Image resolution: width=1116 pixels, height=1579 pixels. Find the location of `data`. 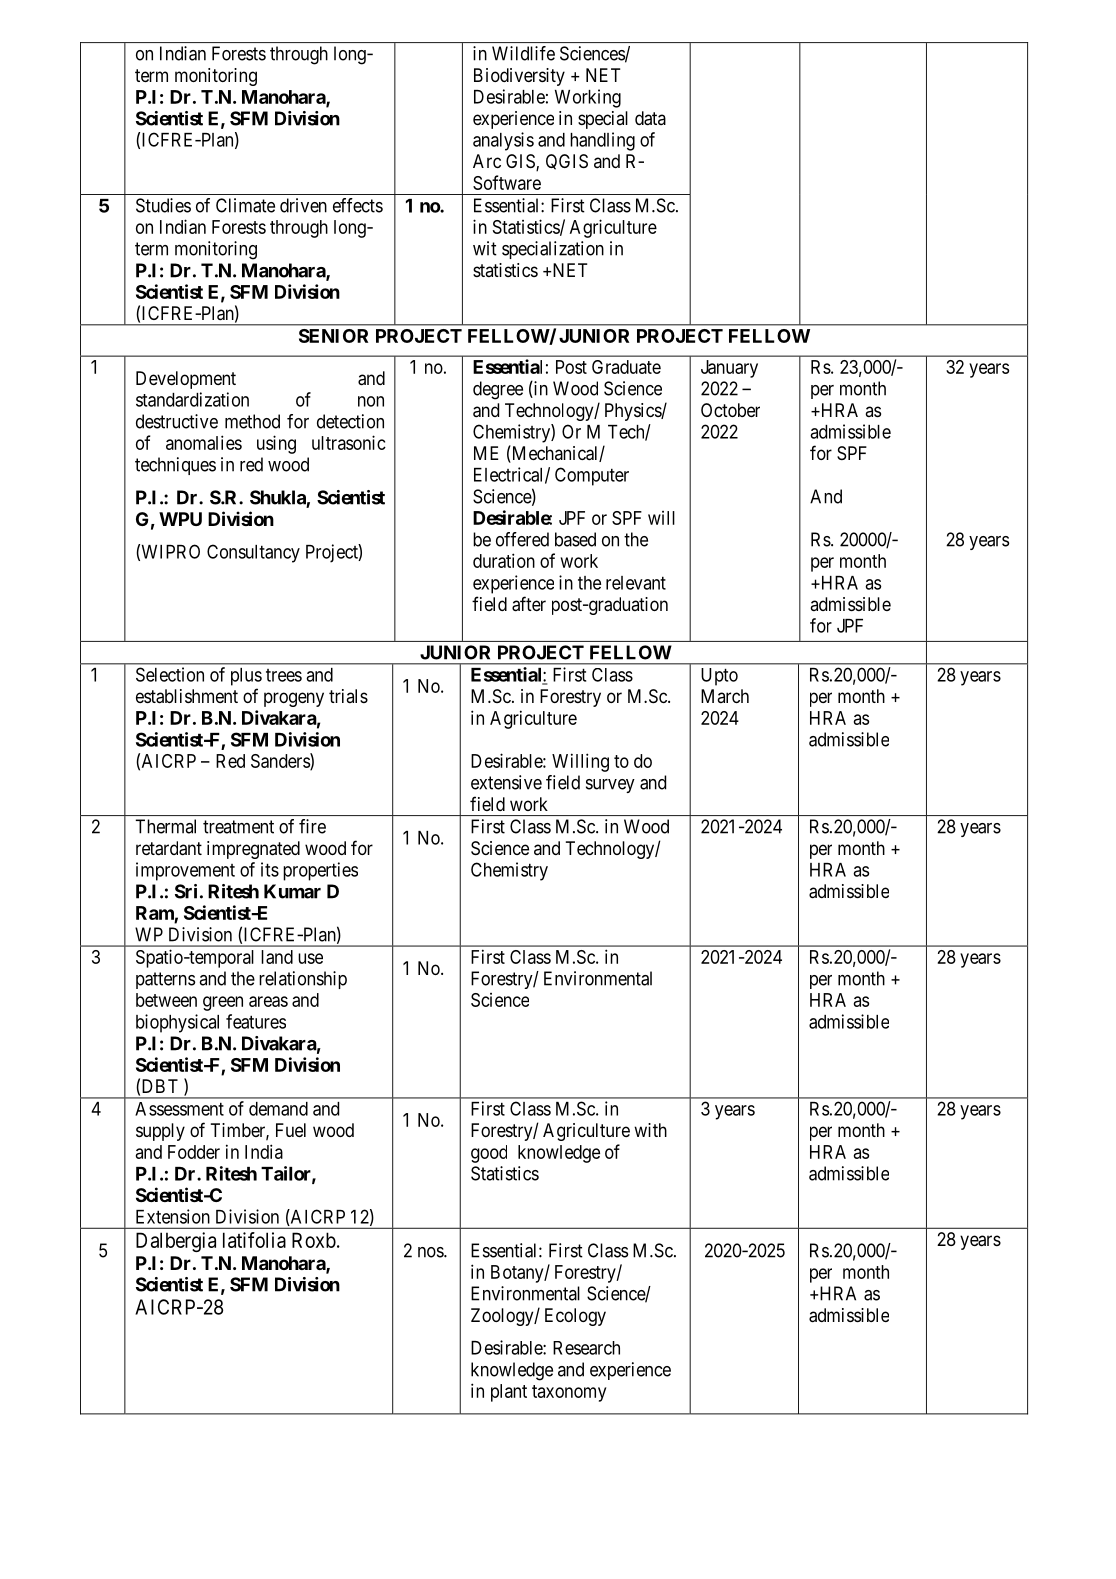

data is located at coordinates (650, 118).
